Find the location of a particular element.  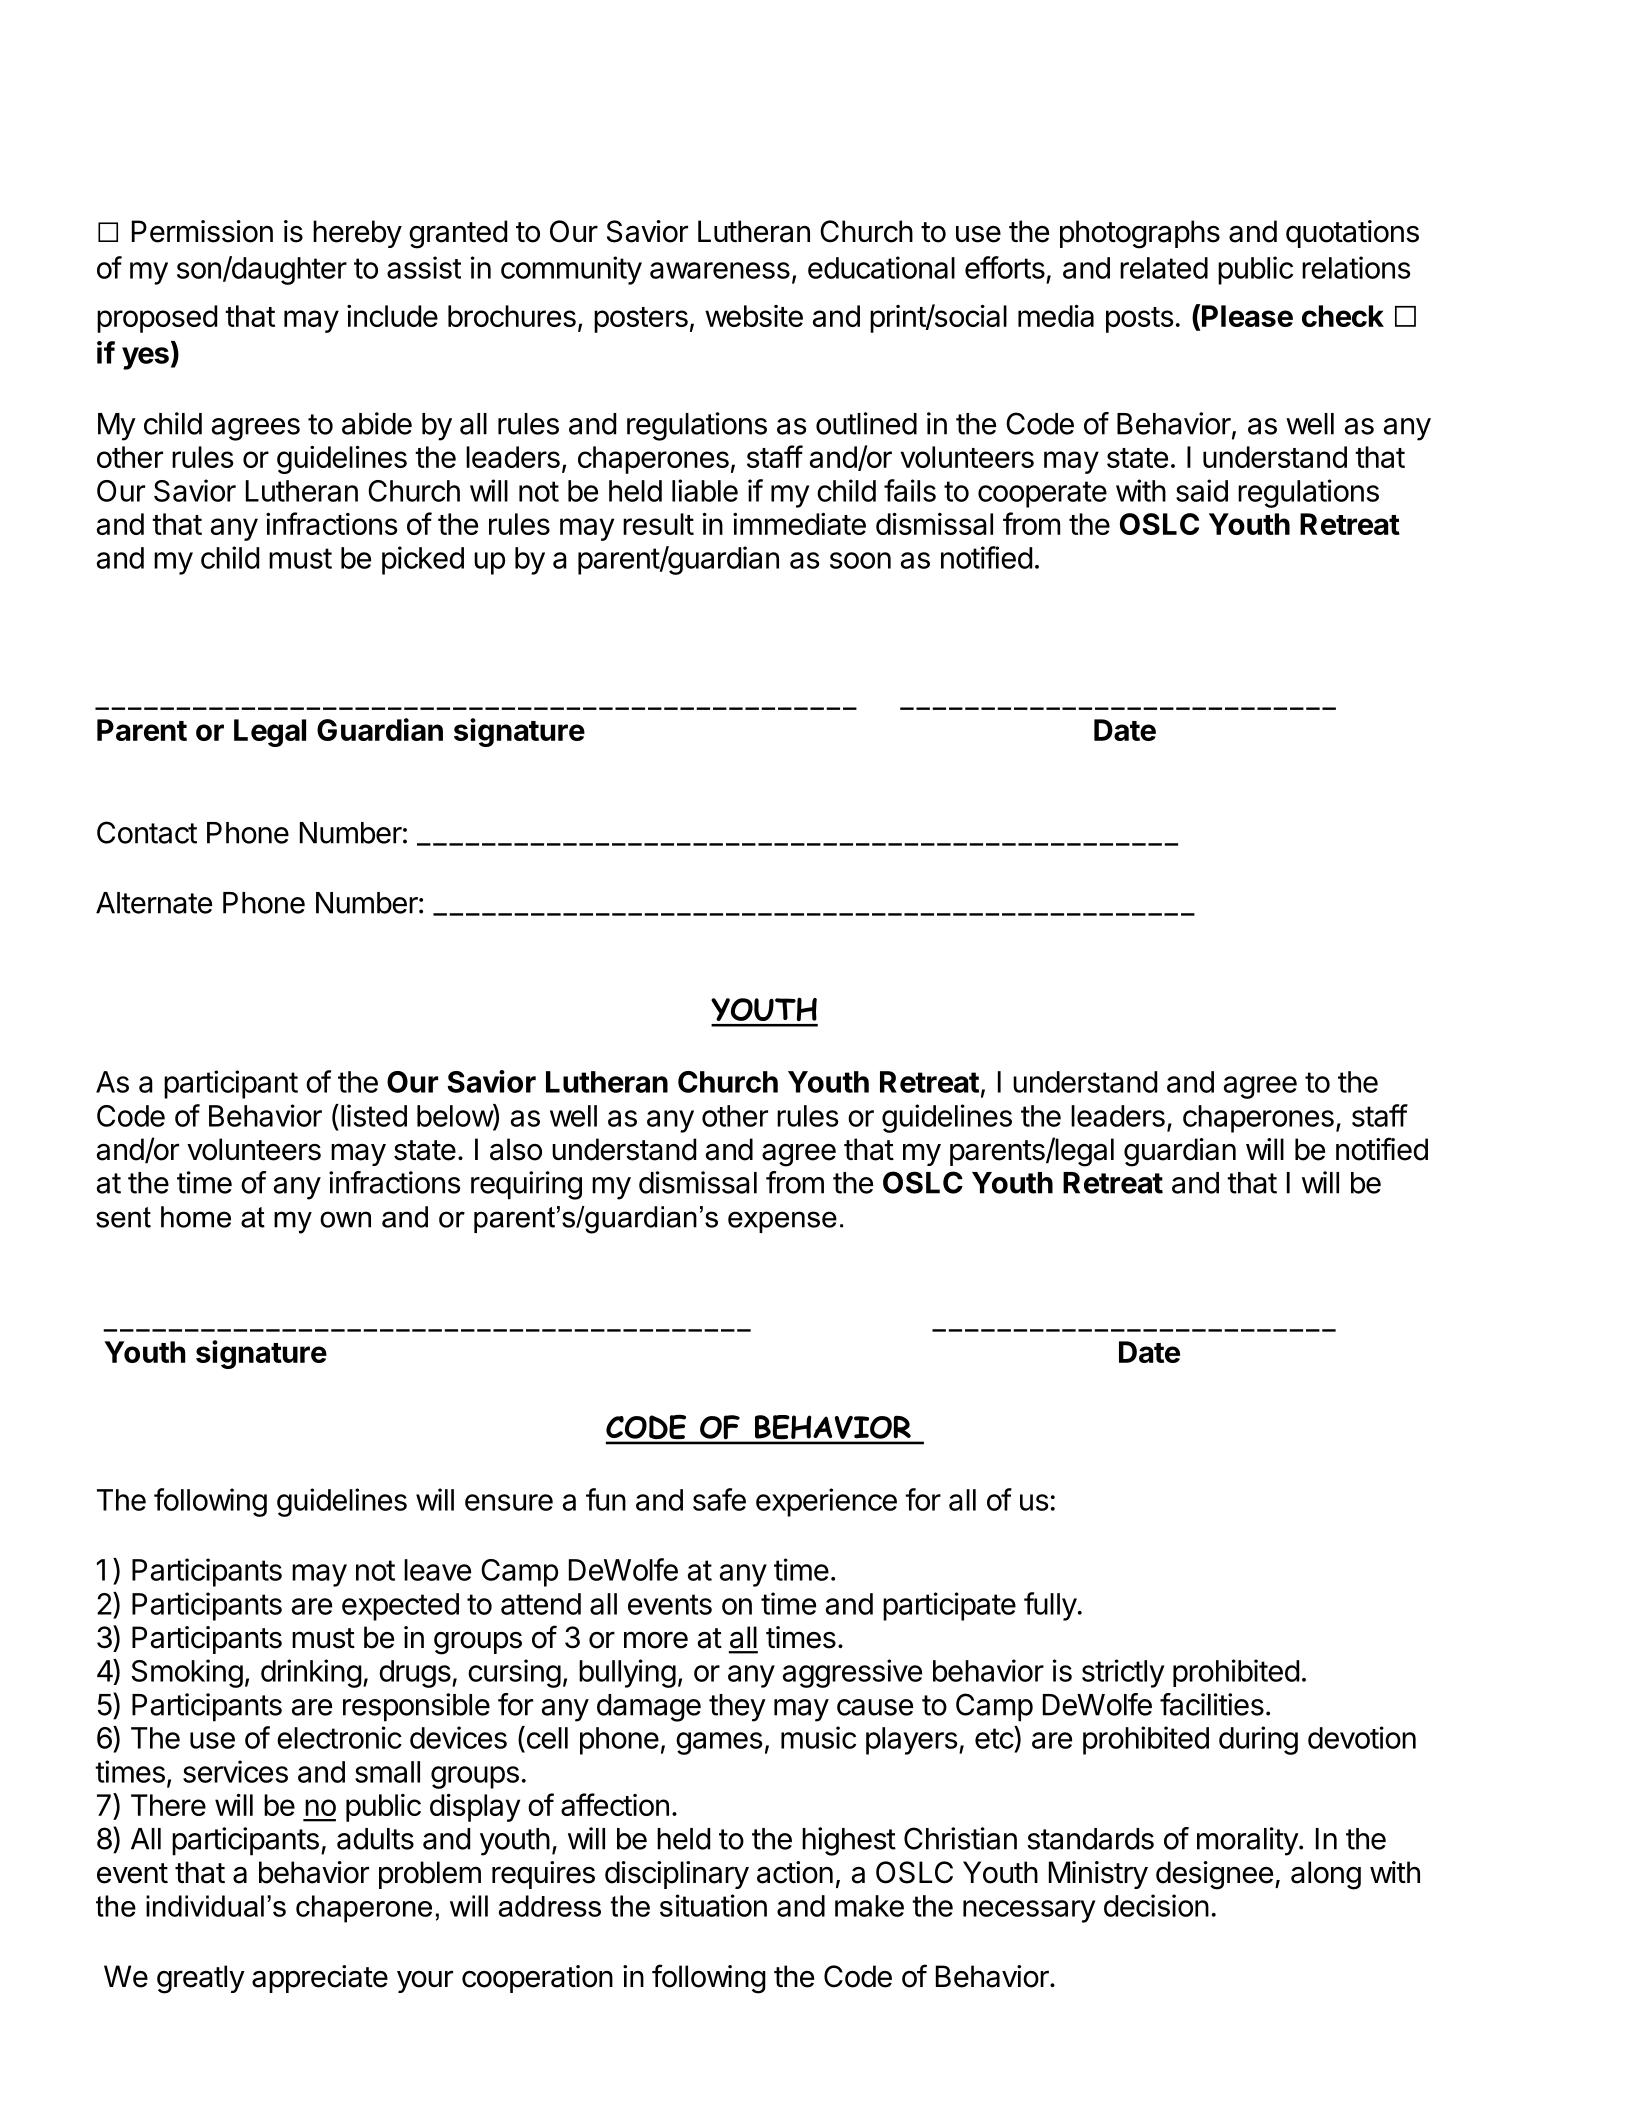

own is located at coordinates (345, 1219).
